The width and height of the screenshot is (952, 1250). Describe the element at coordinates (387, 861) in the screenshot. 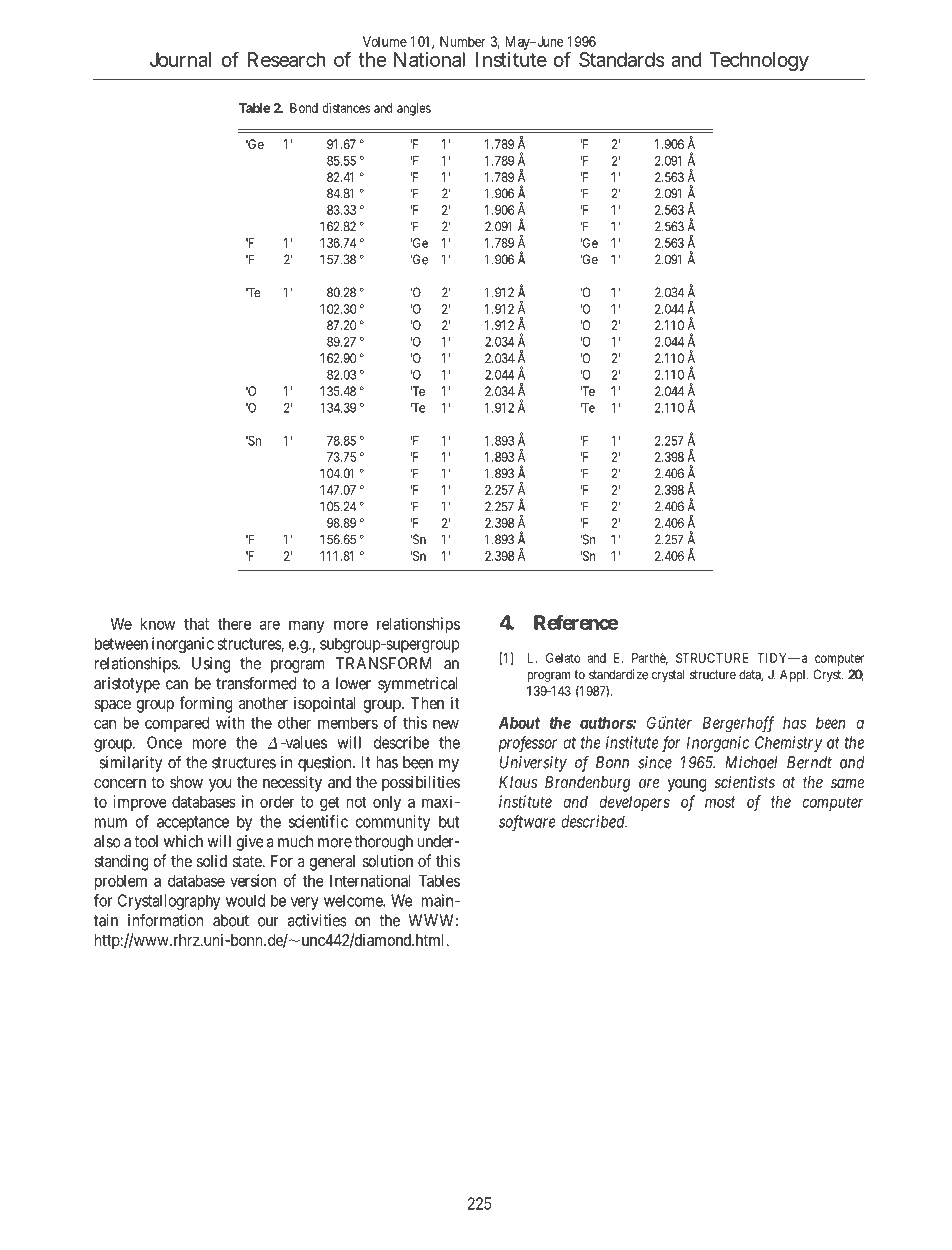

I see `solution` at that location.
